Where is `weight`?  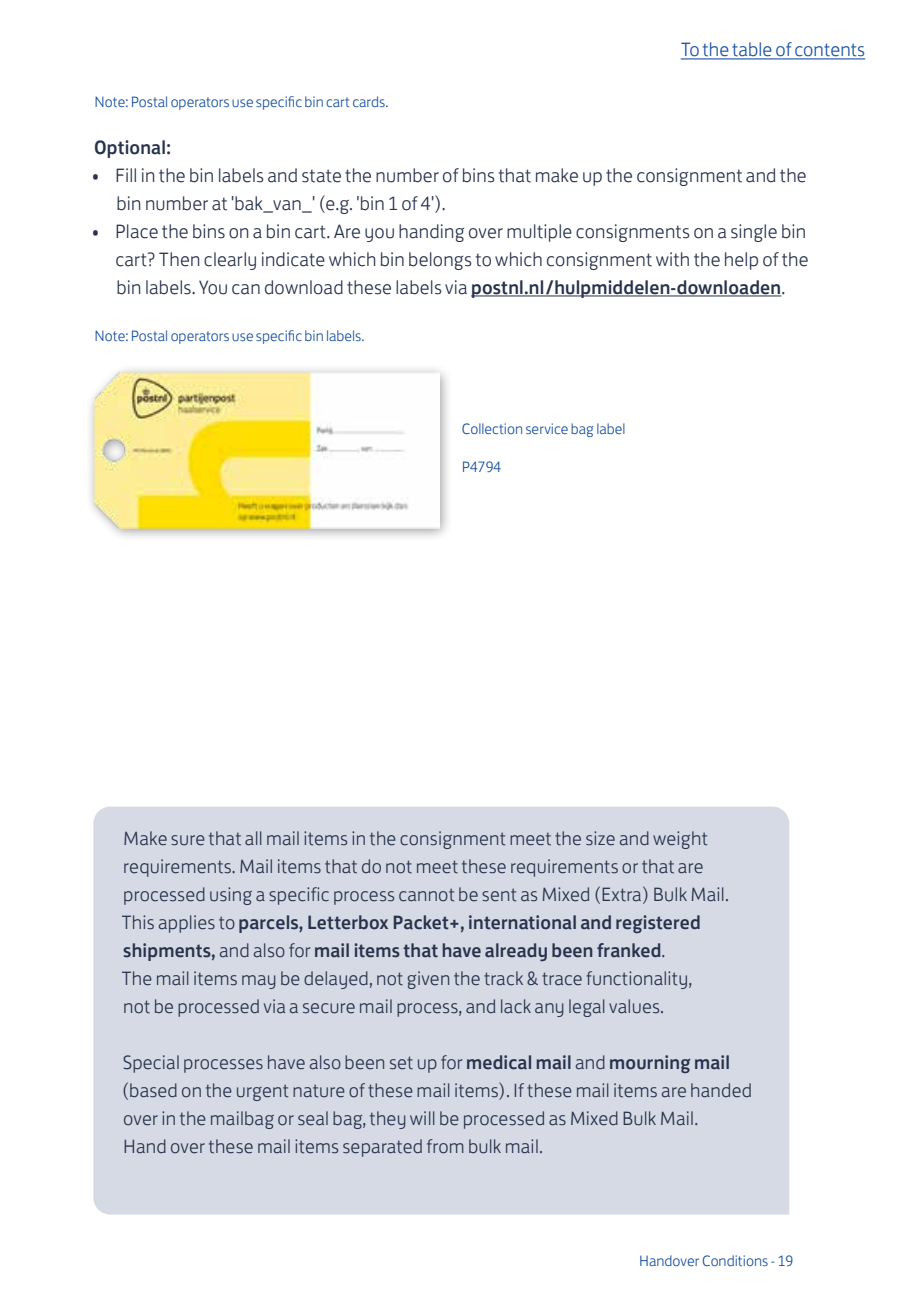 weight is located at coordinates (680, 840).
